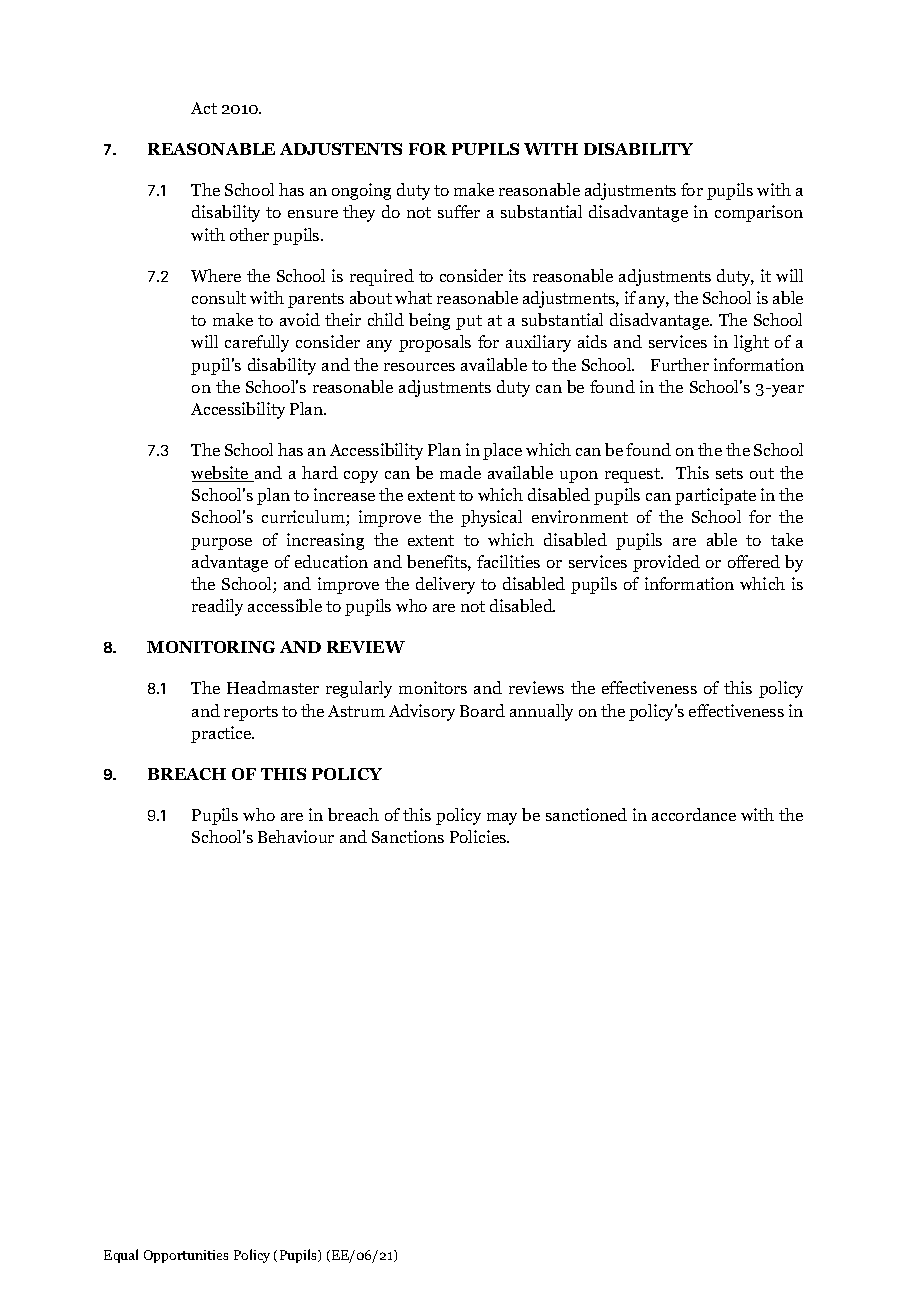 Image resolution: width=924 pixels, height=1308 pixels. I want to click on other, so click(249, 234).
